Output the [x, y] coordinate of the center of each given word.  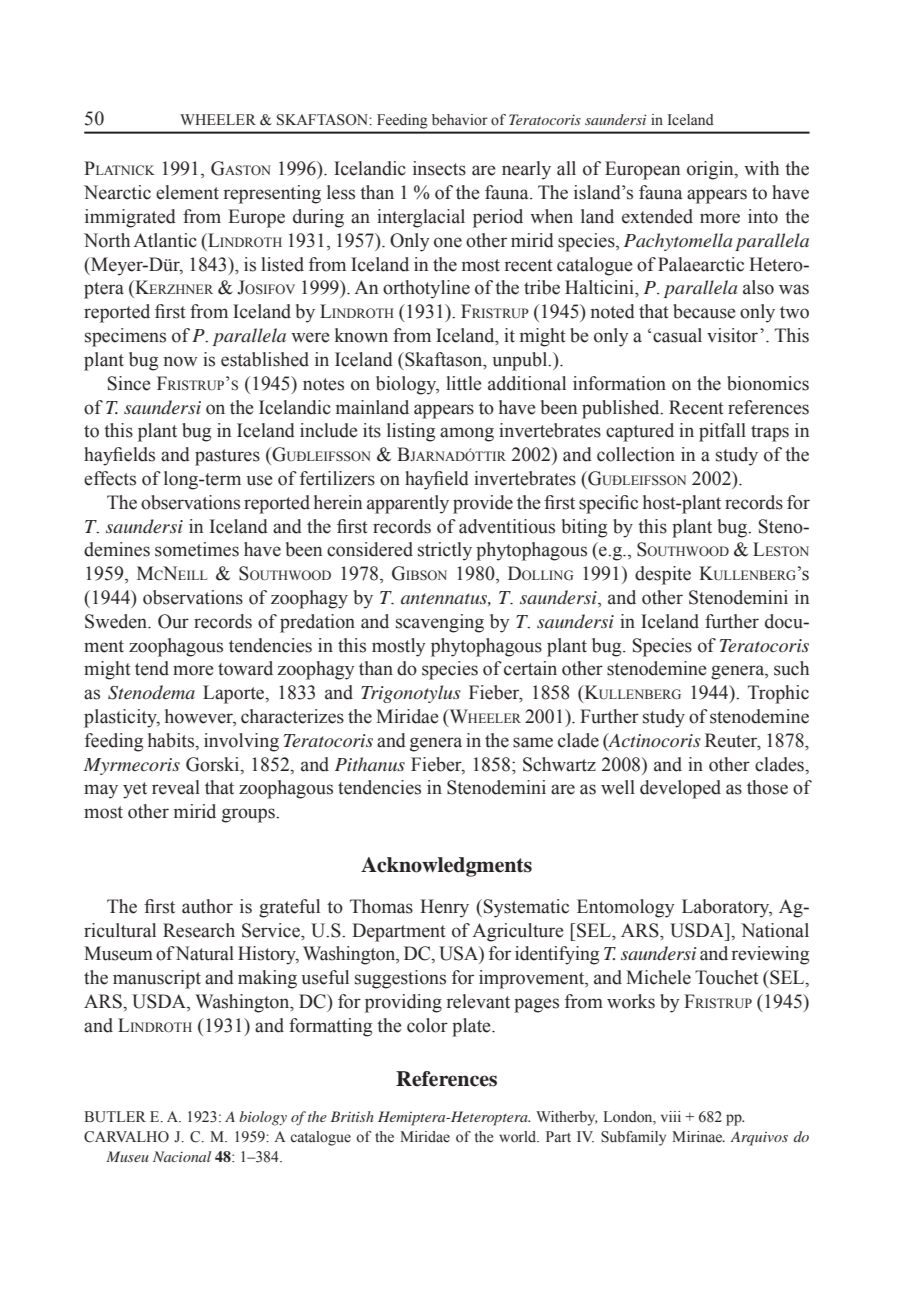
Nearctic [117, 192]
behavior [460, 120]
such [791, 668]
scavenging [440, 623]
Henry [444, 908]
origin [711, 170]
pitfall [722, 432]
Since [129, 383]
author [207, 906]
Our [173, 621]
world [519, 1137]
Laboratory [727, 908]
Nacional [182, 1156]
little [464, 383]
